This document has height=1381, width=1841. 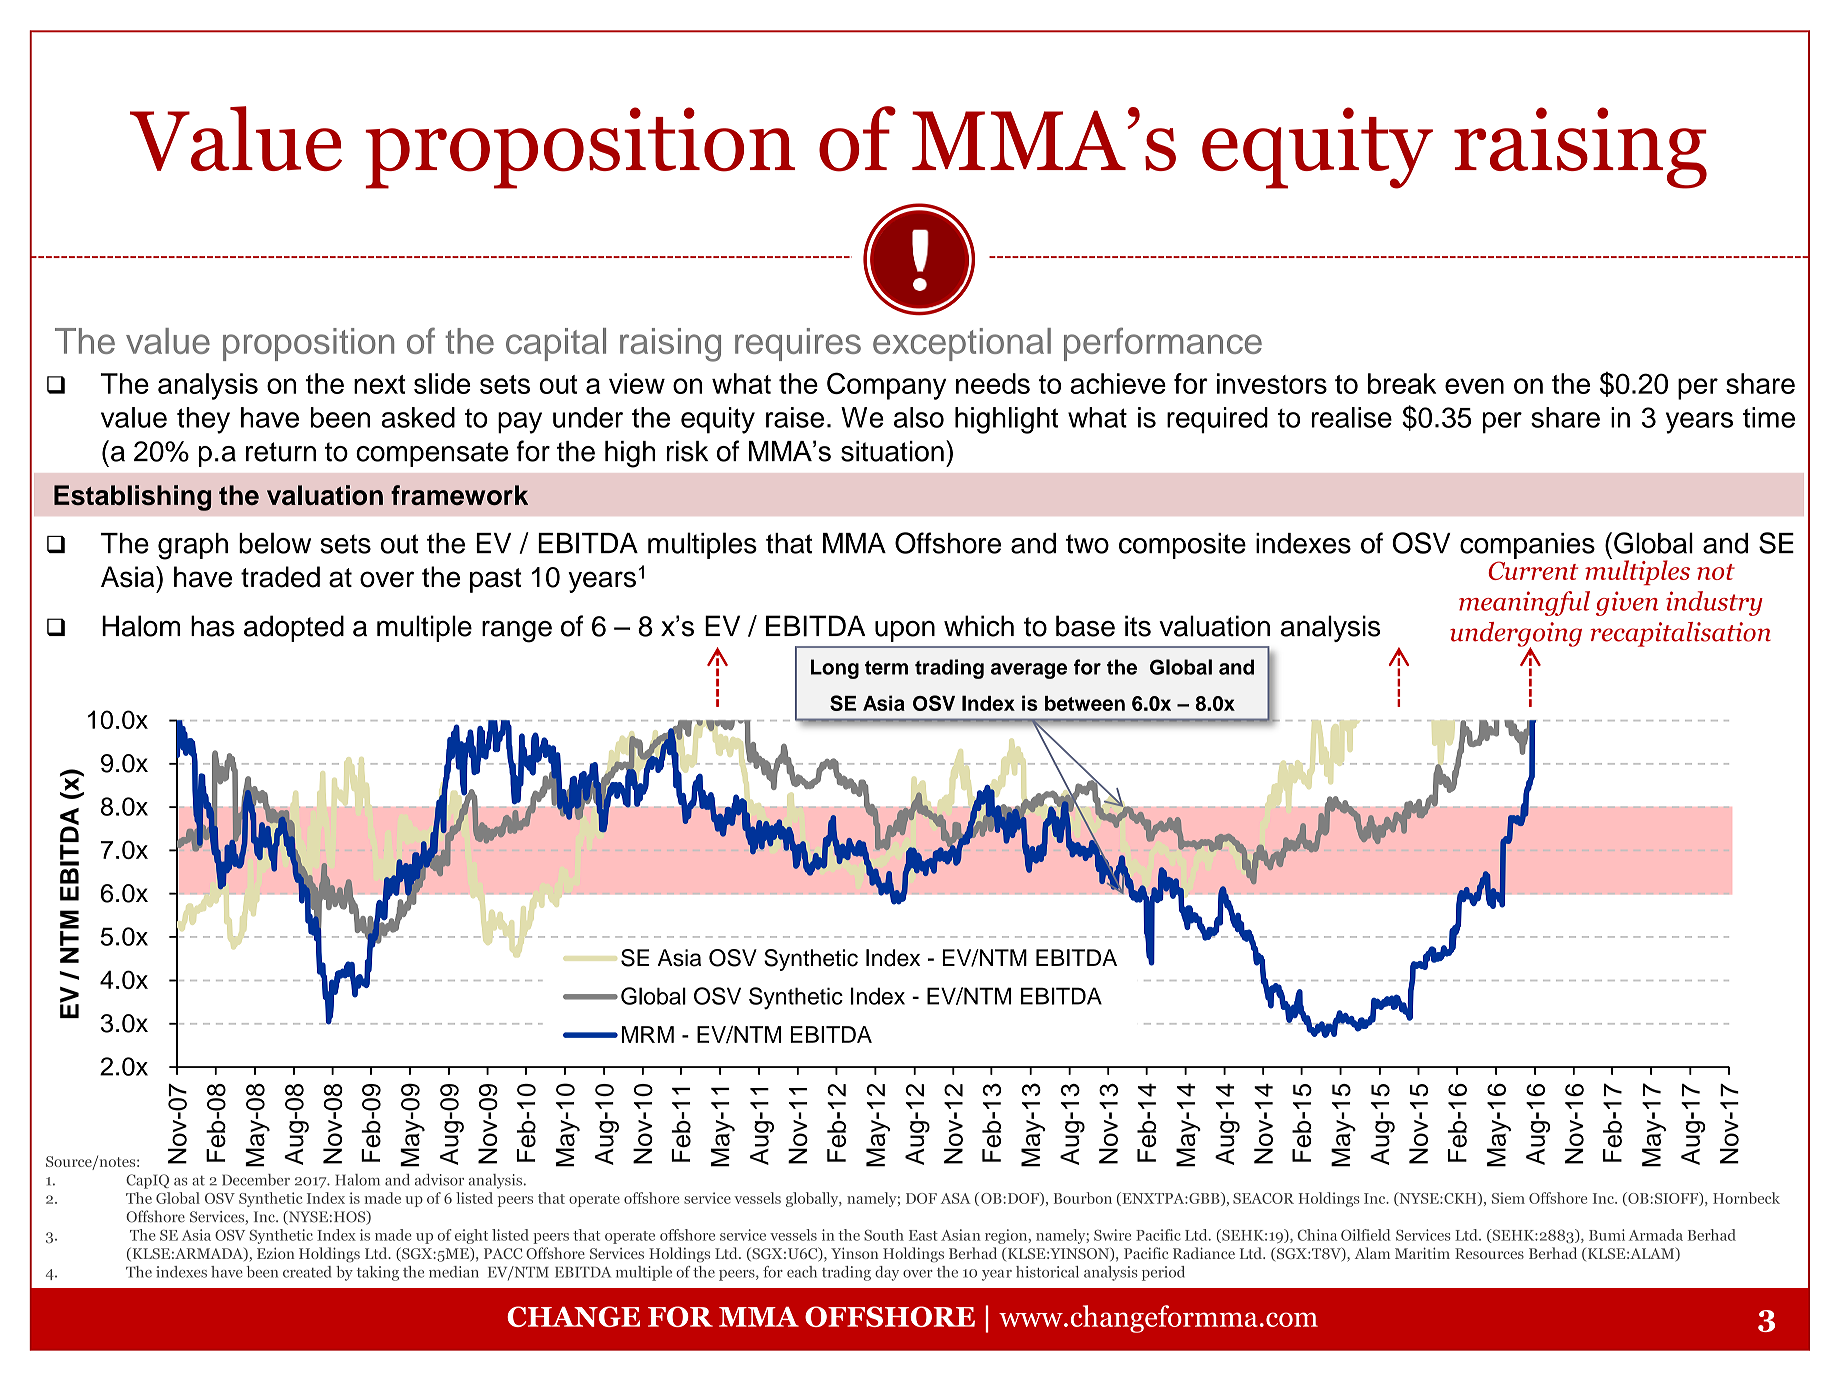 I want to click on East, so click(x=923, y=1235).
